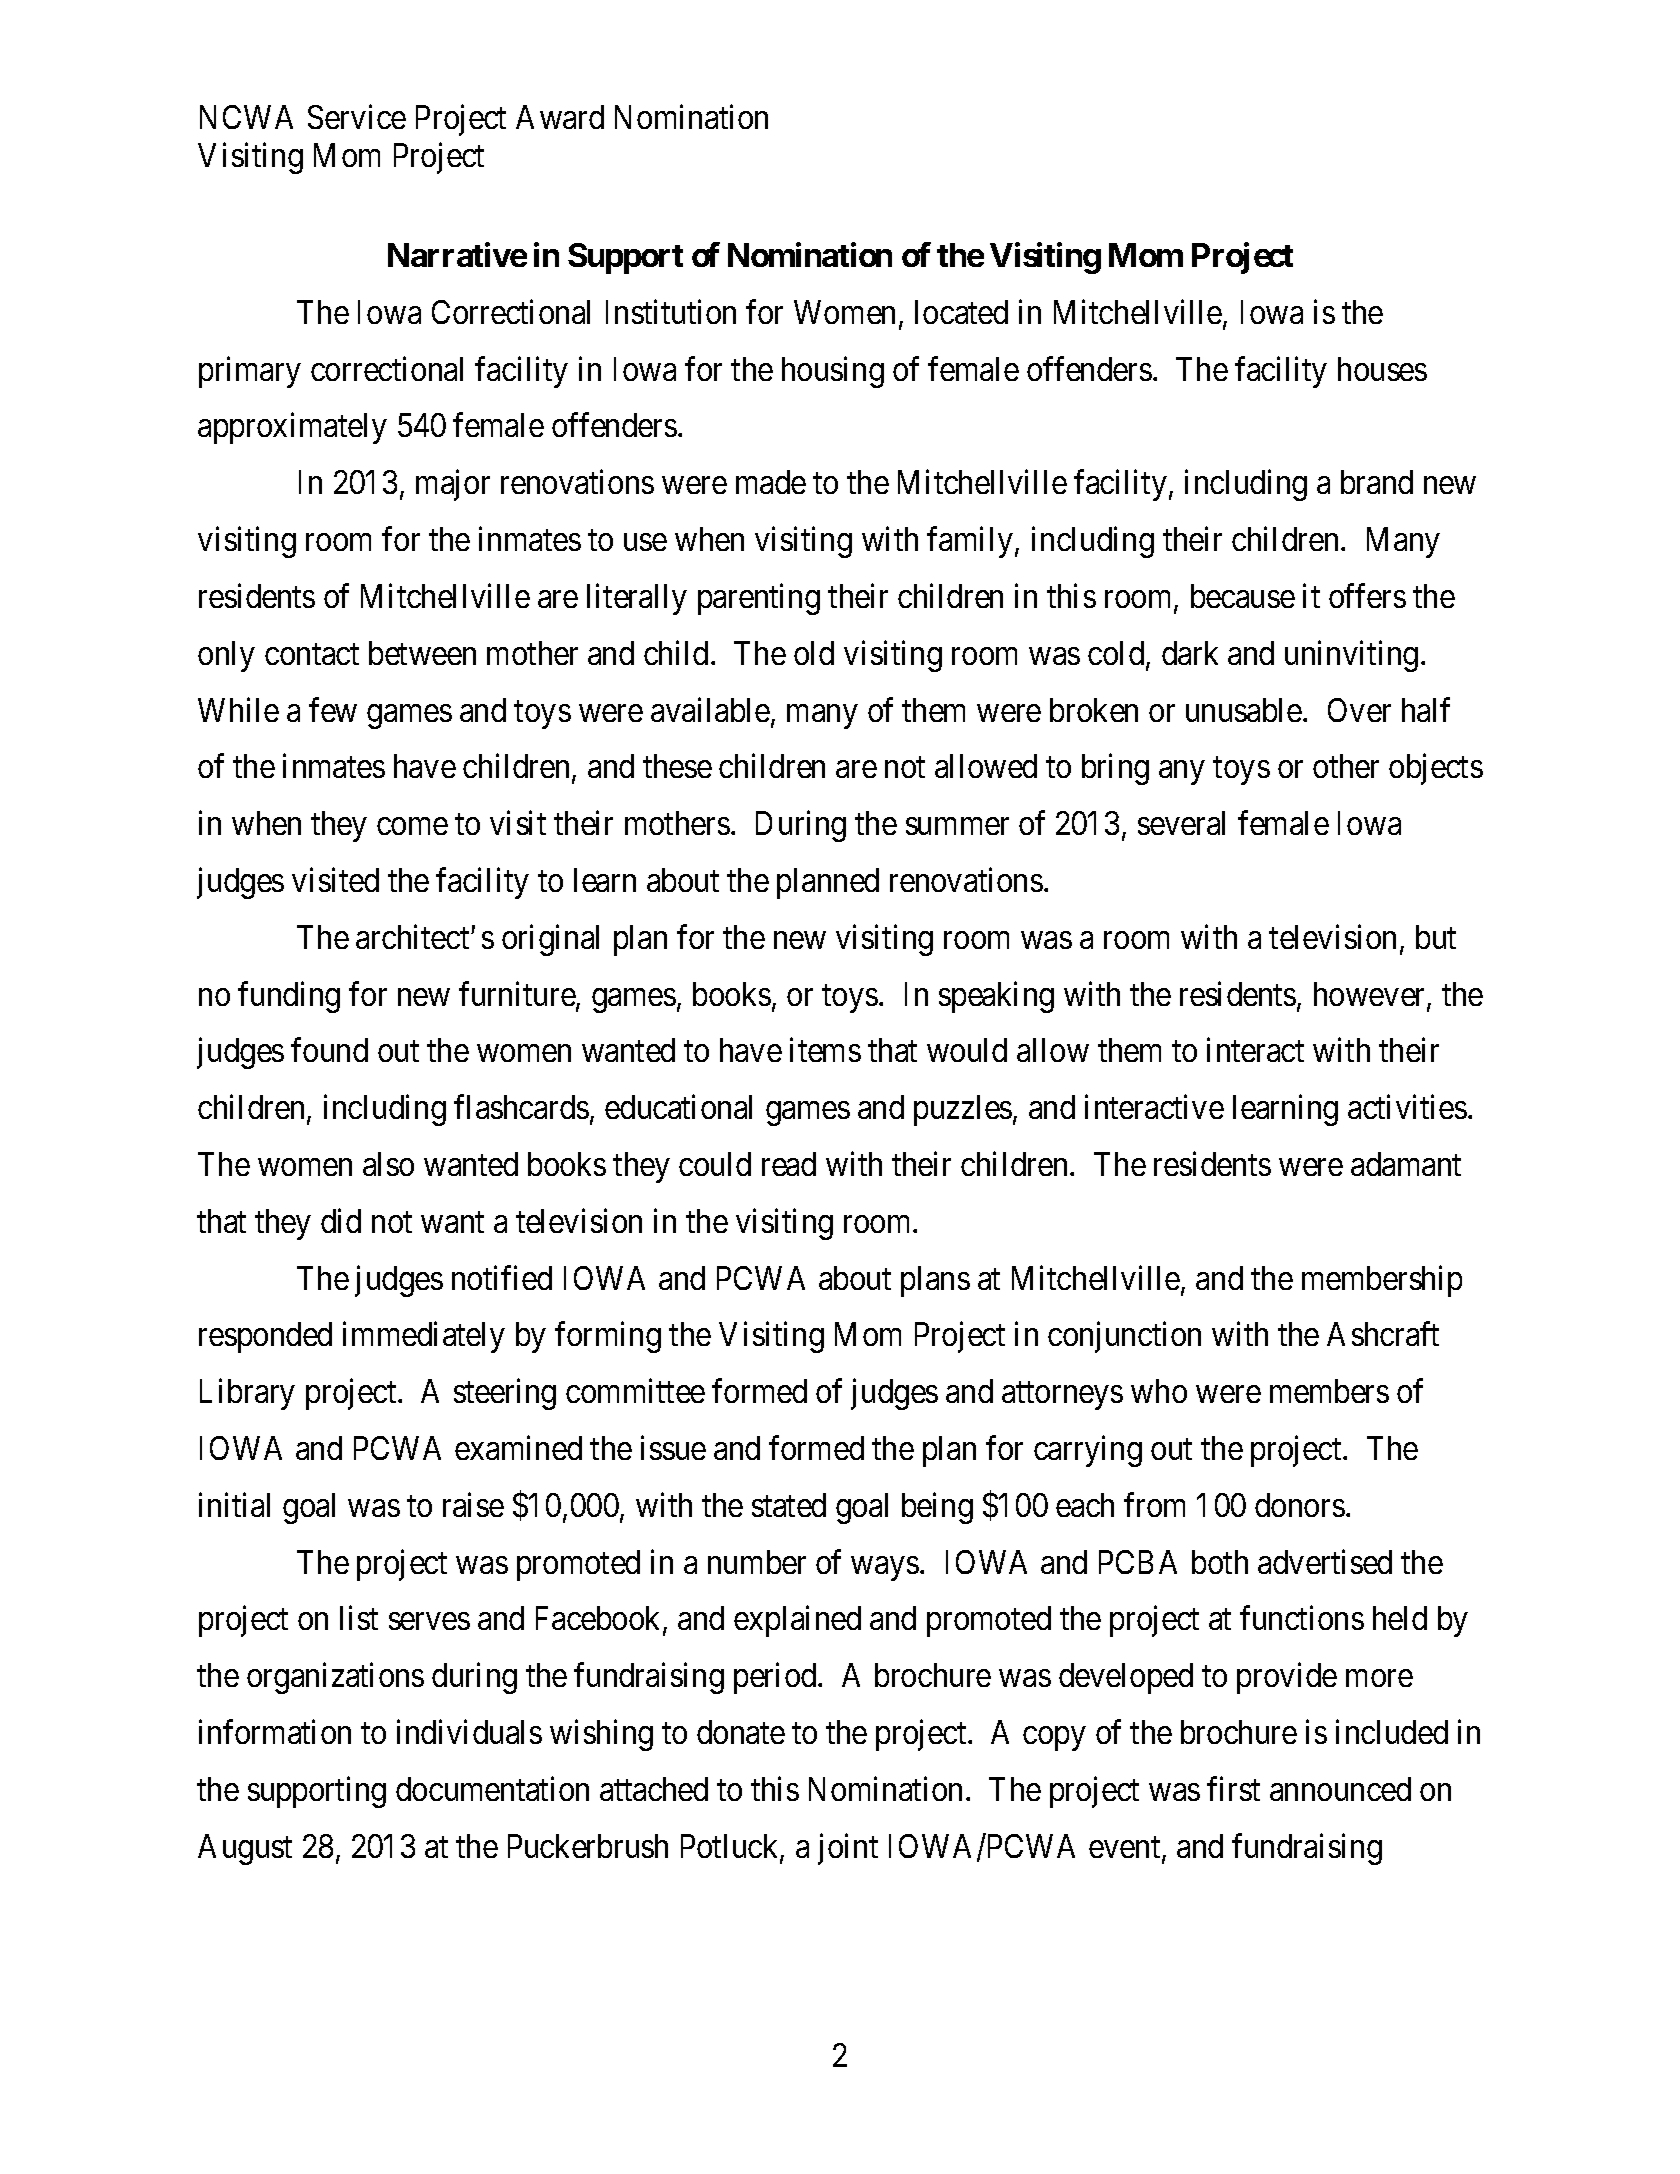  What do you see at coordinates (333, 709) in the screenshot?
I see `few` at bounding box center [333, 709].
